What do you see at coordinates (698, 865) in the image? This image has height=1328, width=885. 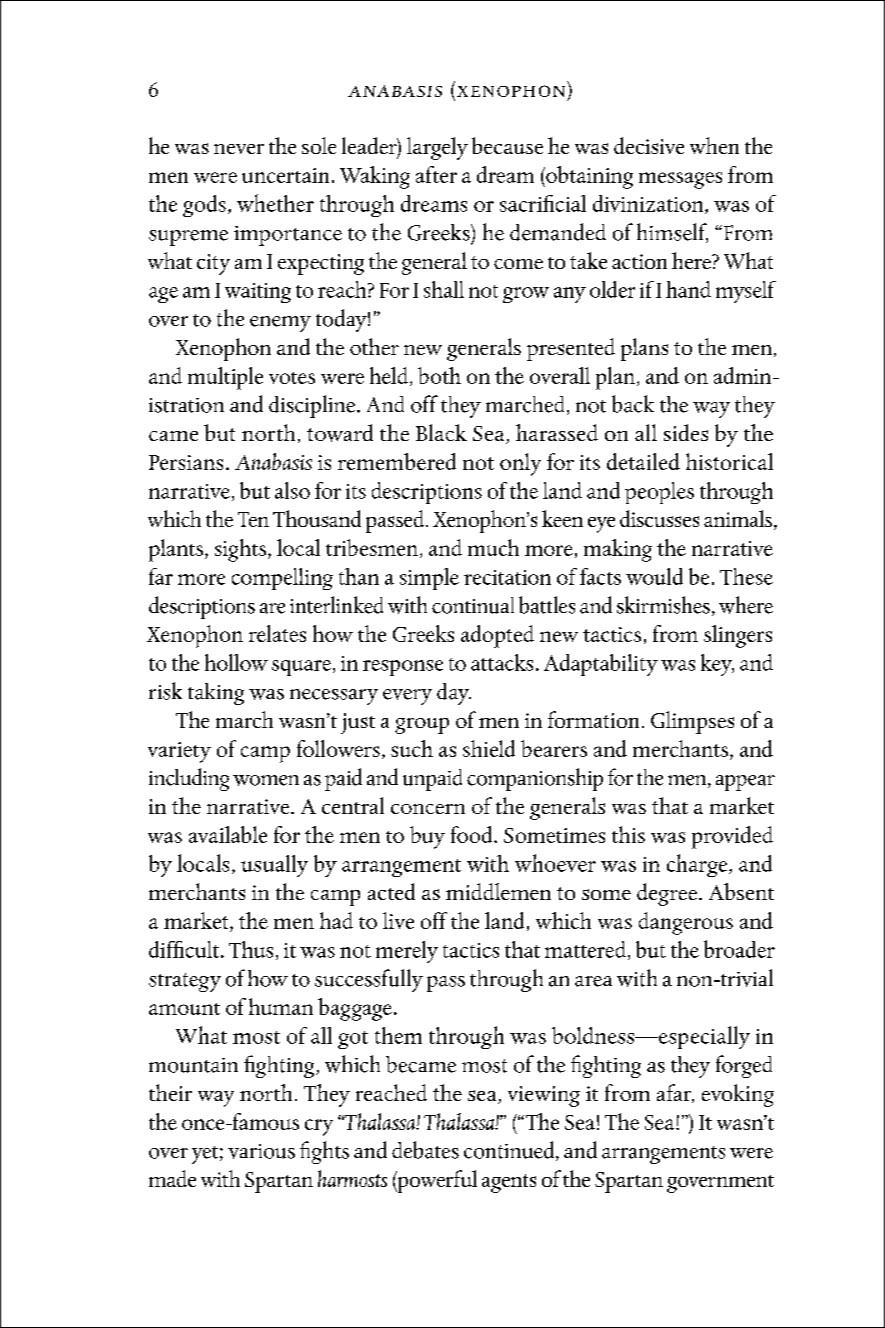 I see `charge` at bounding box center [698, 865].
